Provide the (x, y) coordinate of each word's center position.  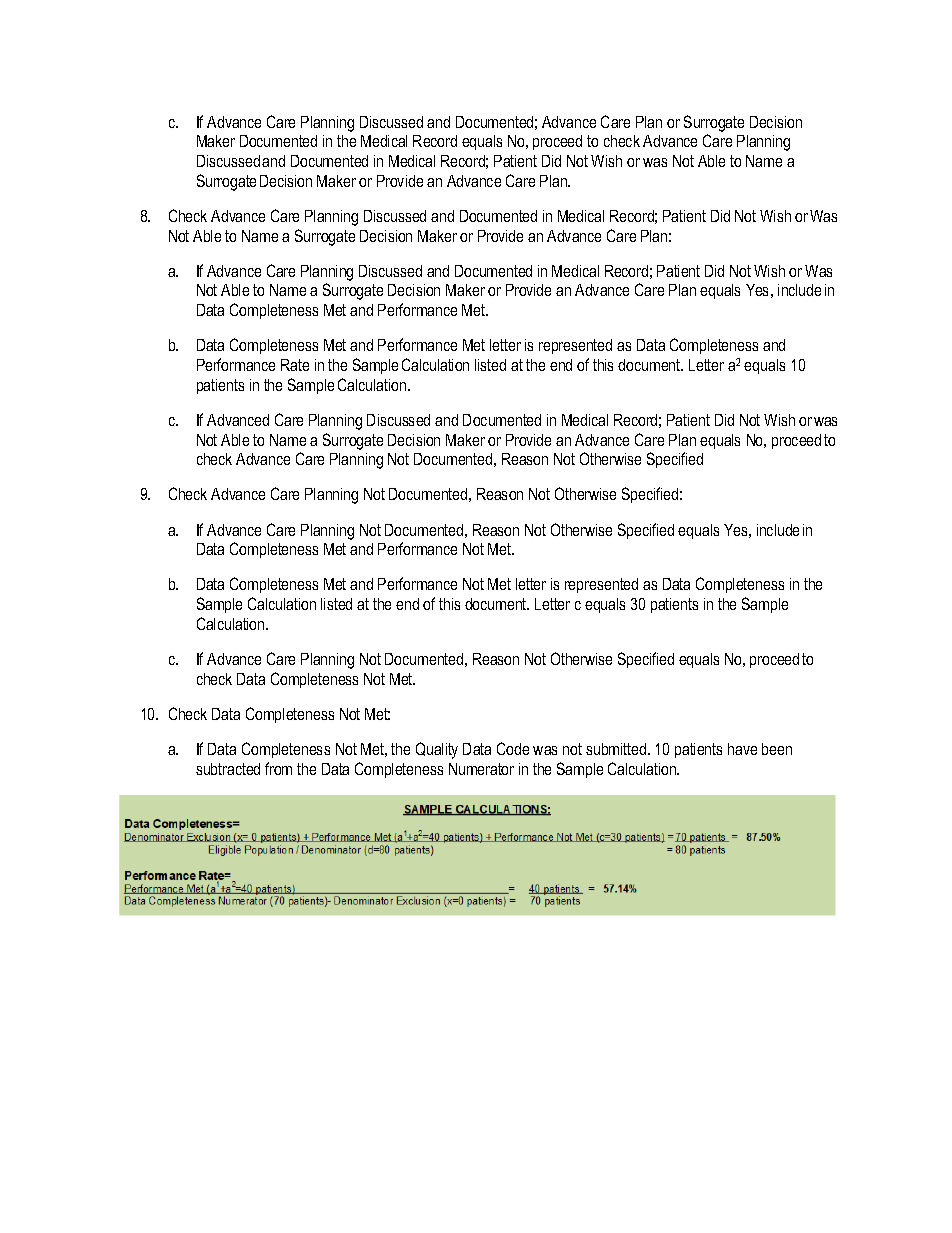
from (278, 768)
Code (513, 748)
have (742, 749)
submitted (617, 749)
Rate (295, 365)
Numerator (481, 769)
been (777, 749)
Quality (437, 750)
